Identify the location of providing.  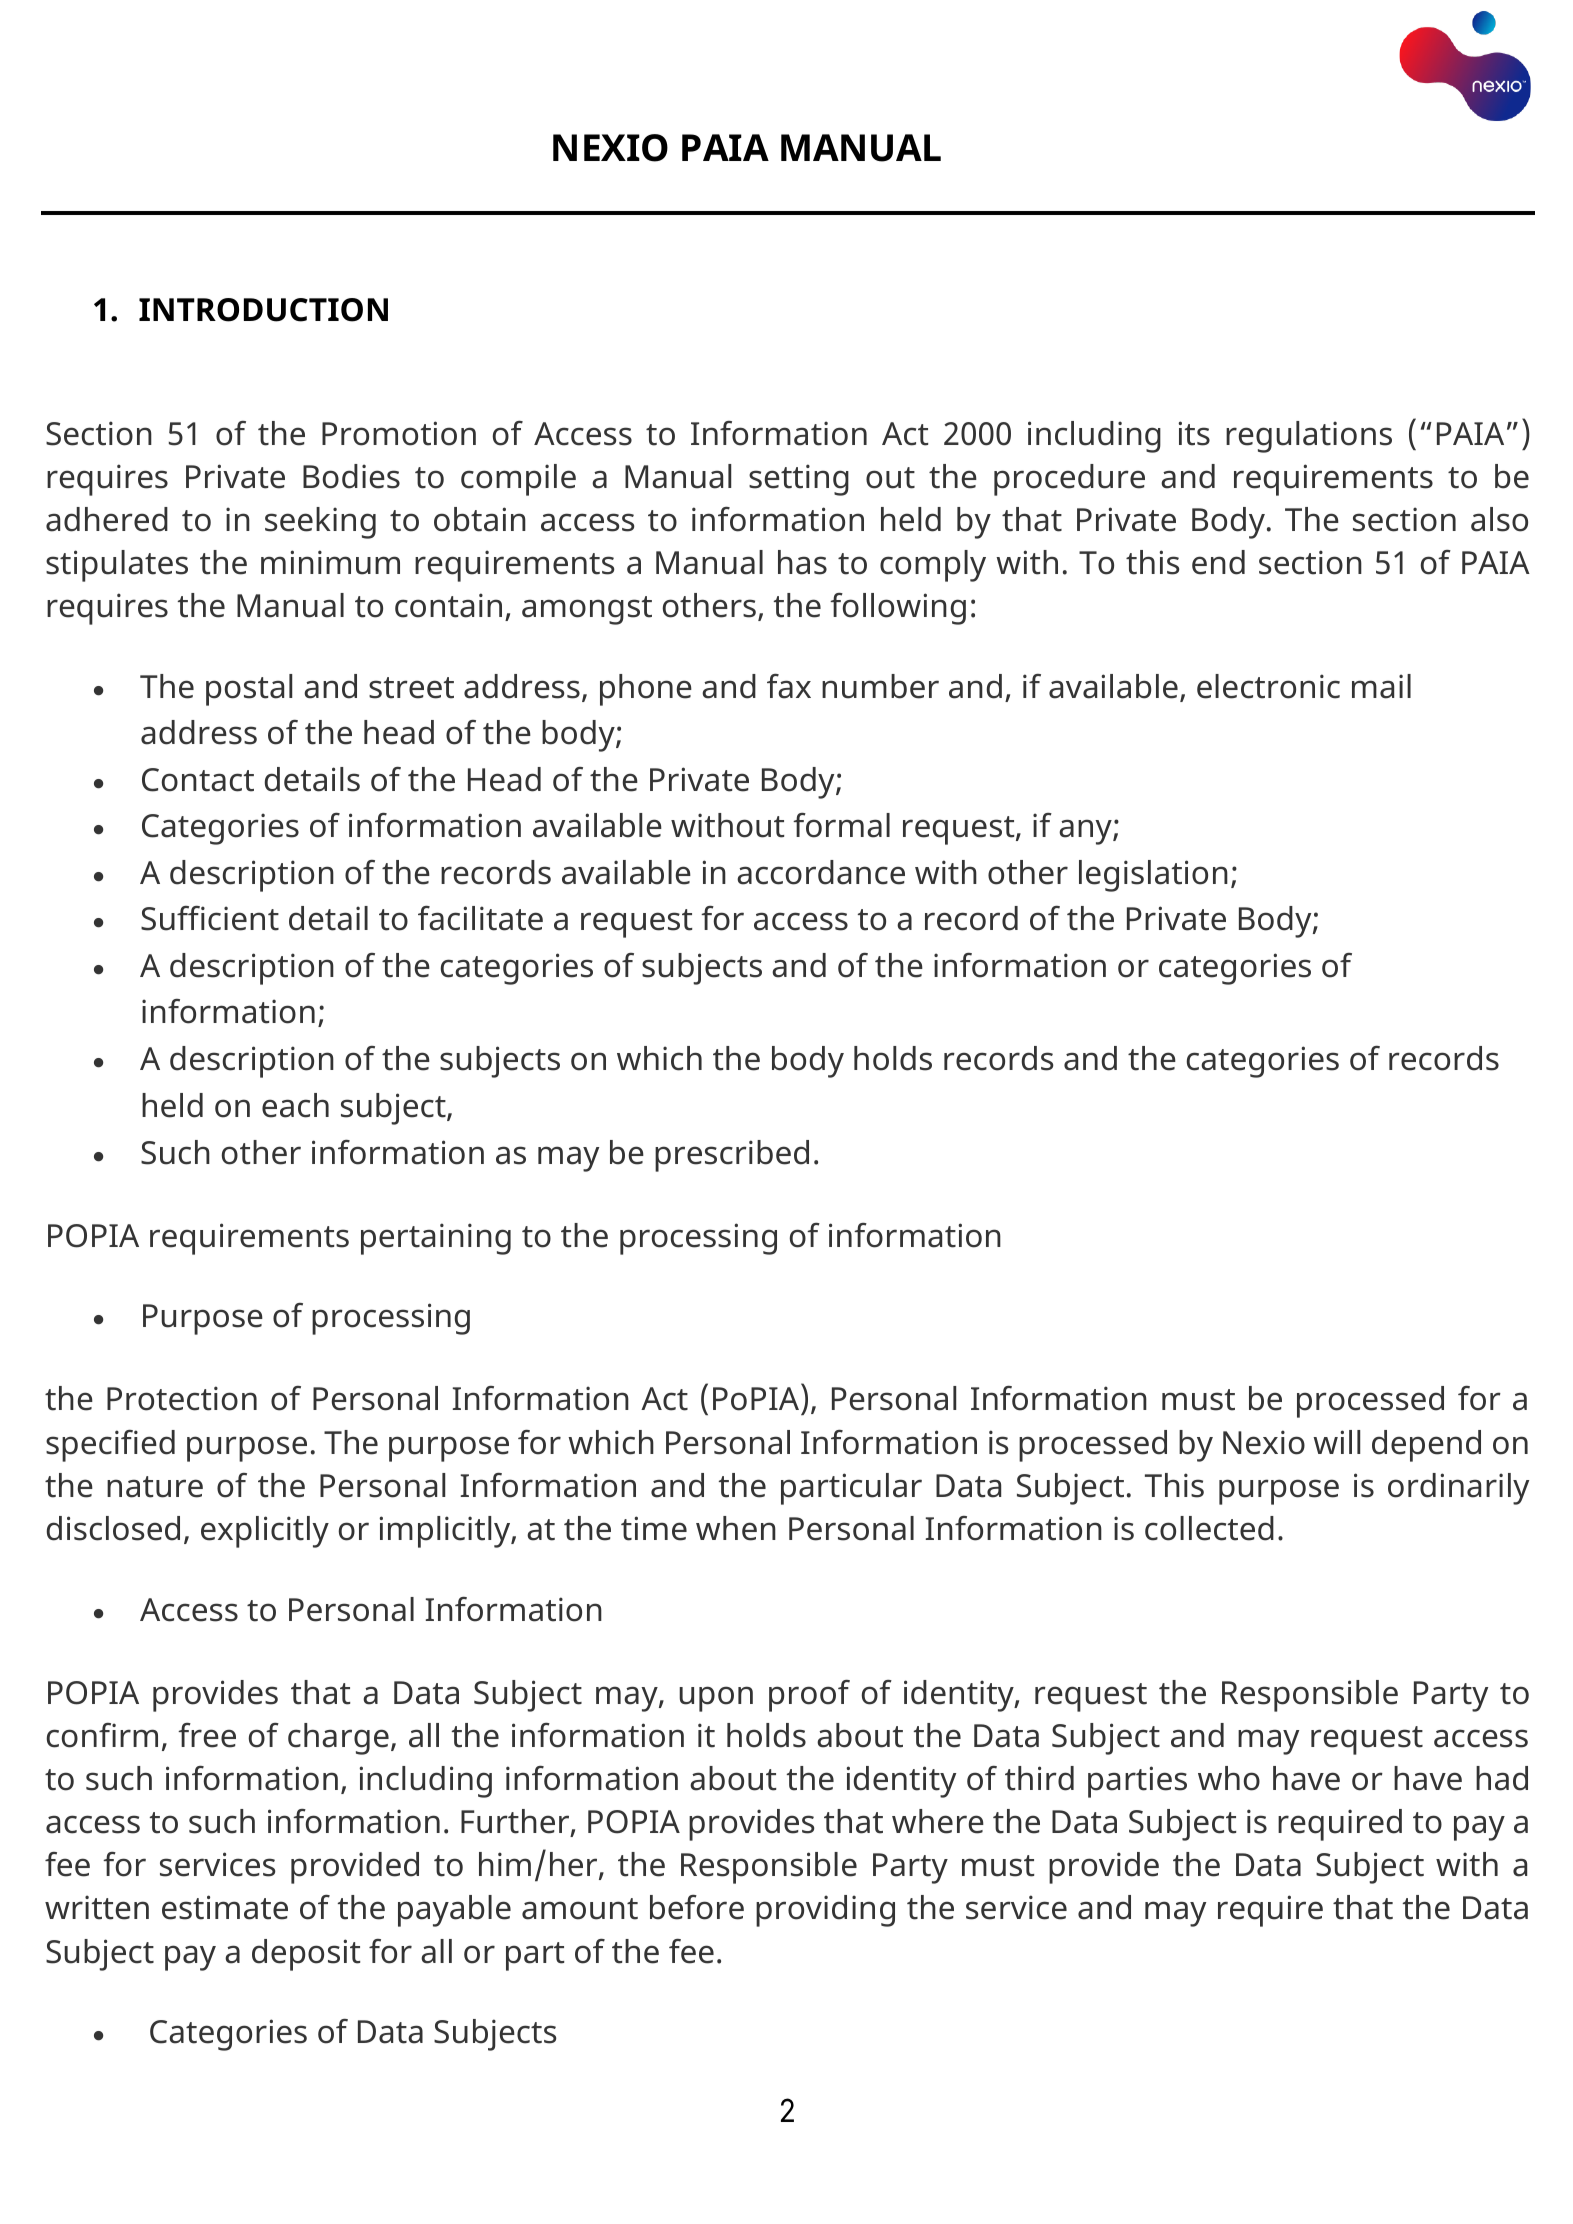
(825, 1911).
